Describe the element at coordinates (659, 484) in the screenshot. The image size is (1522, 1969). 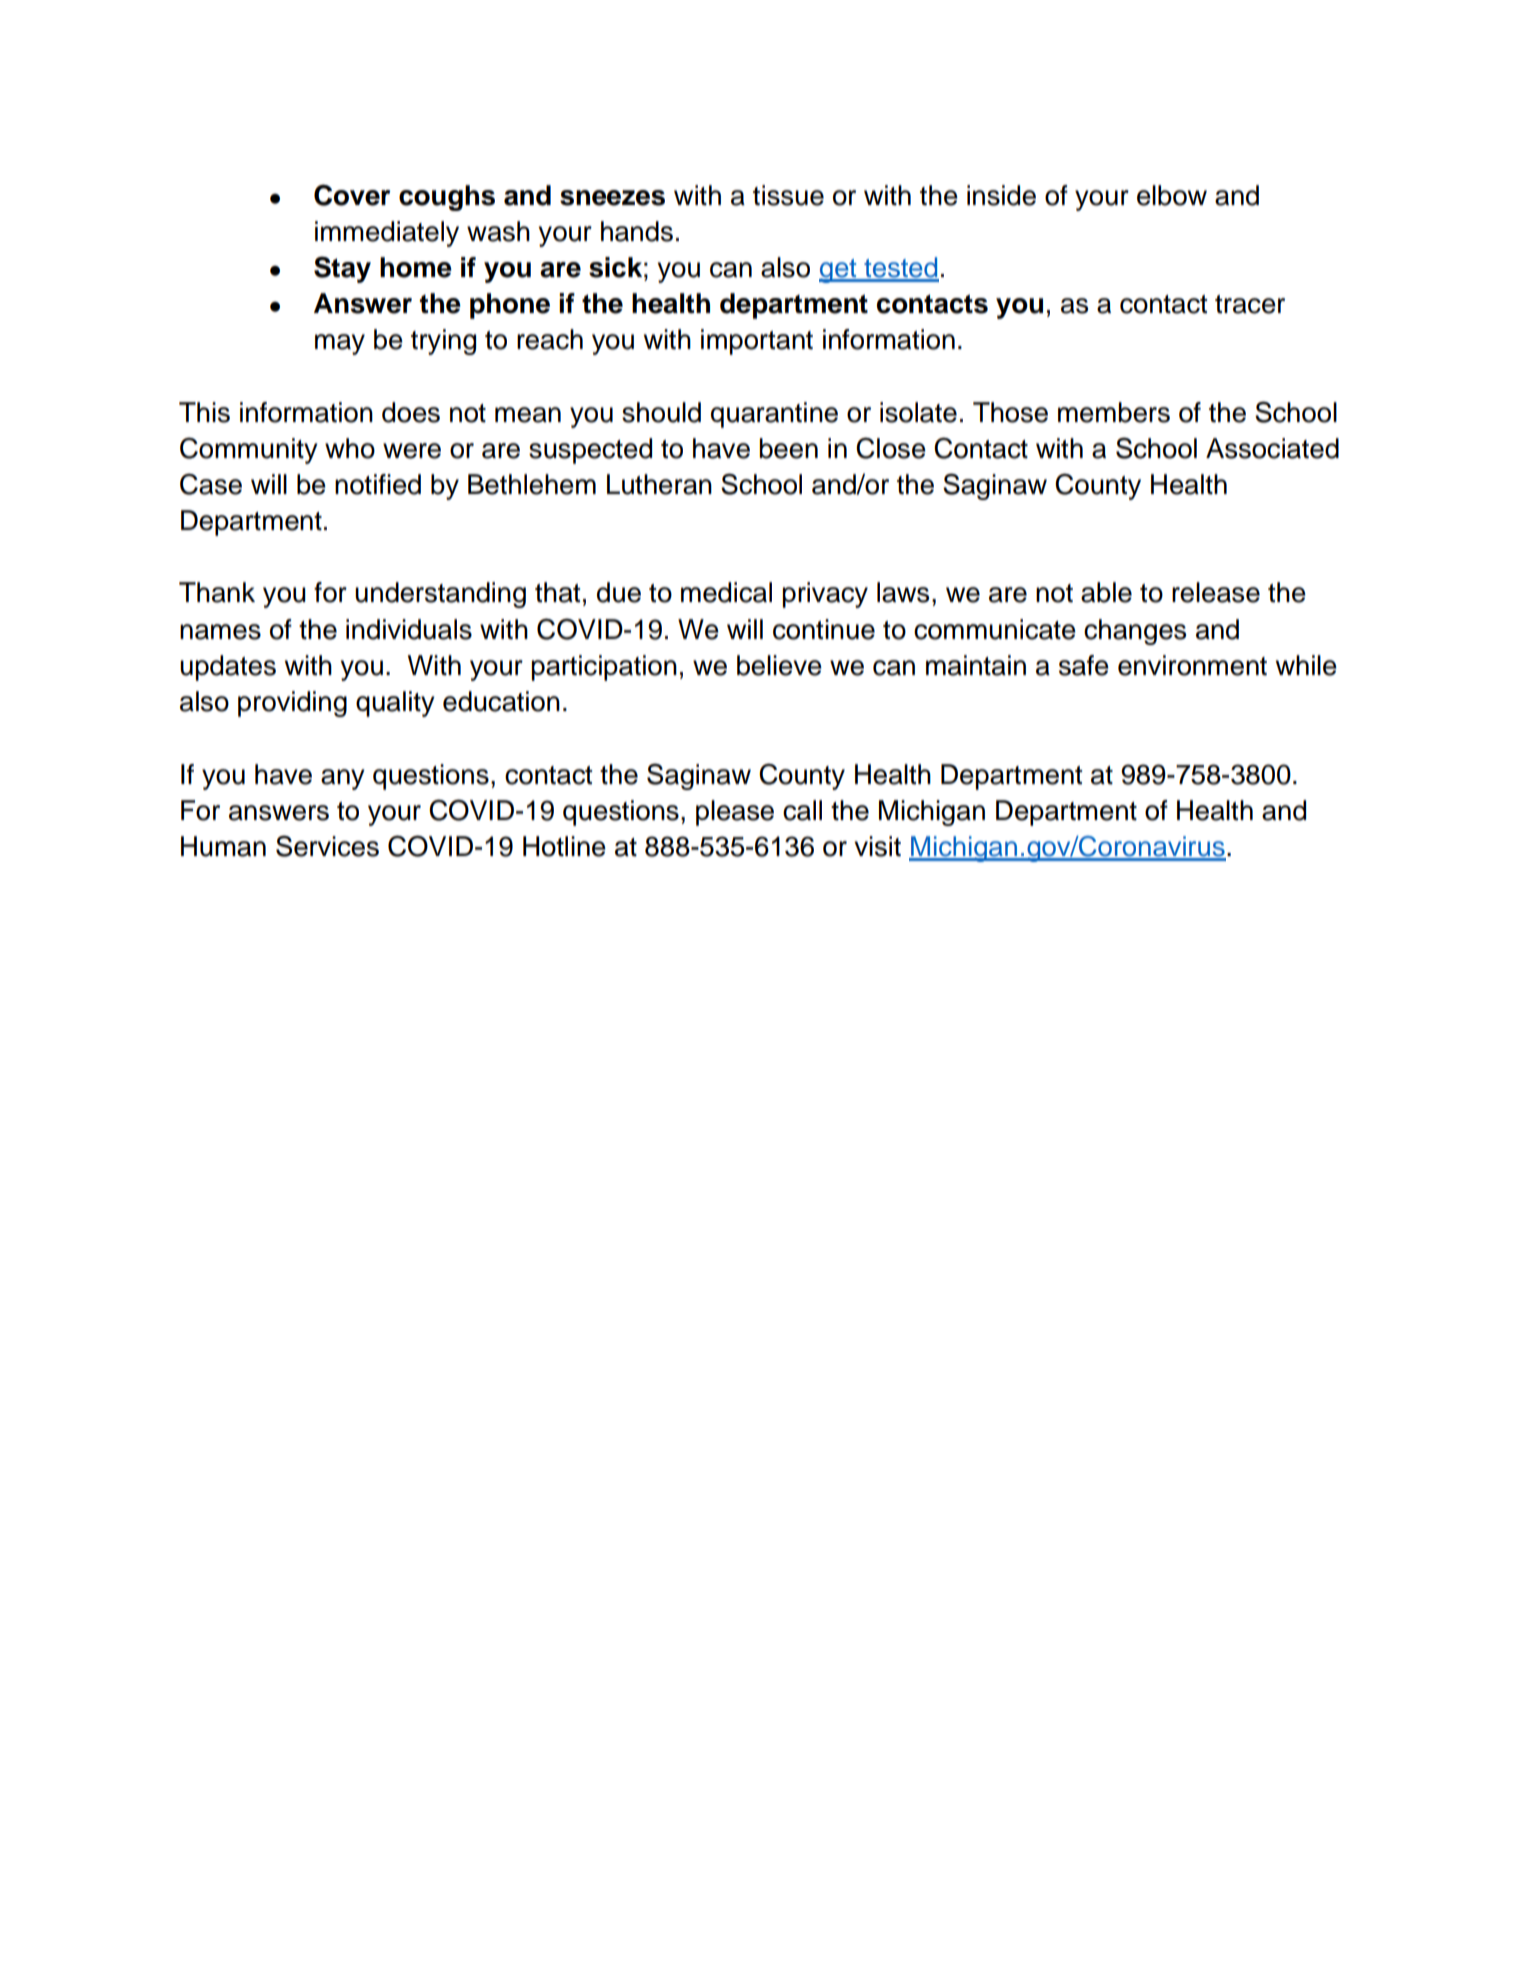
I see `Lutheran` at that location.
